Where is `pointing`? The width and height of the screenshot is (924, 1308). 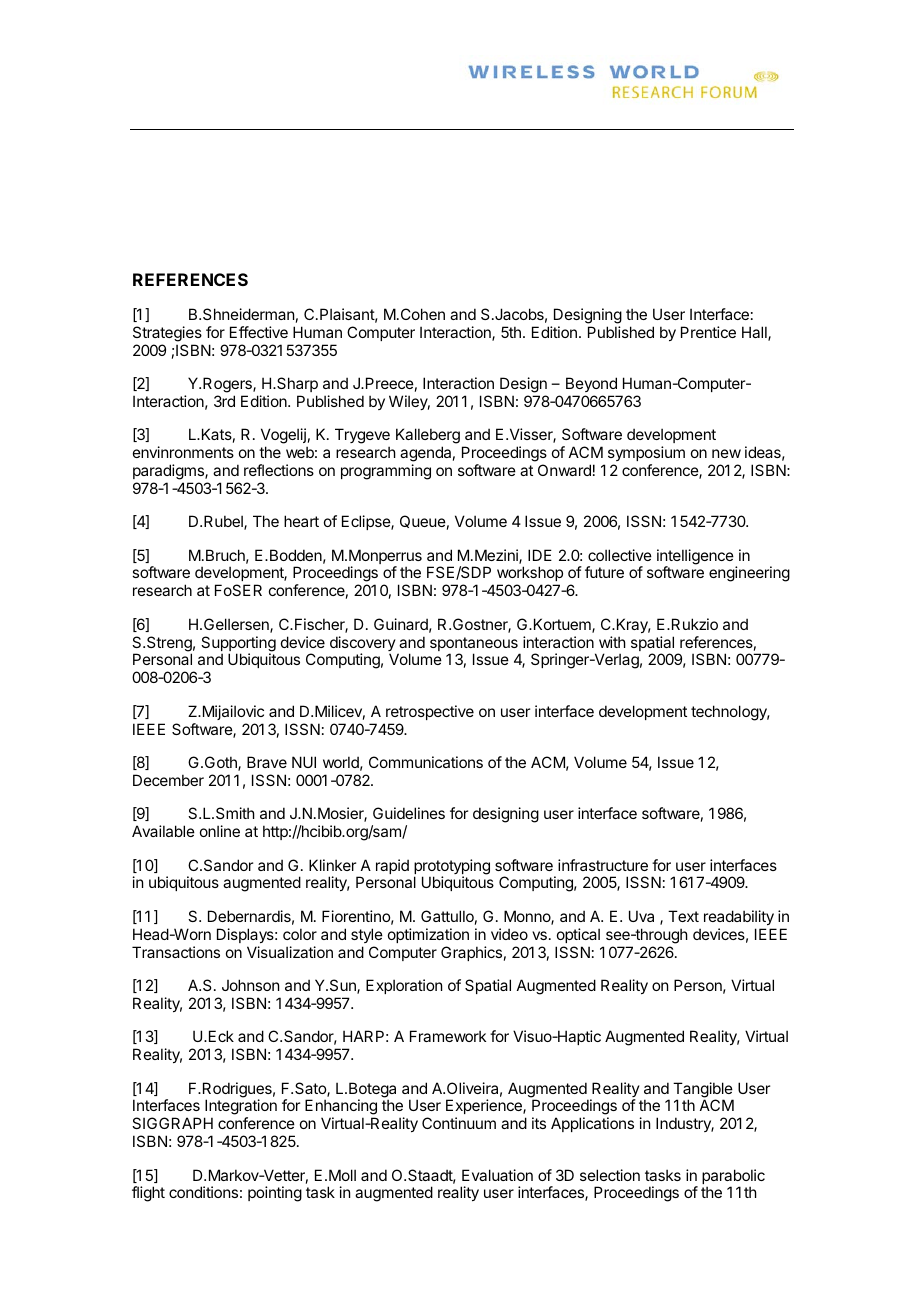
pointing is located at coordinates (275, 1194).
